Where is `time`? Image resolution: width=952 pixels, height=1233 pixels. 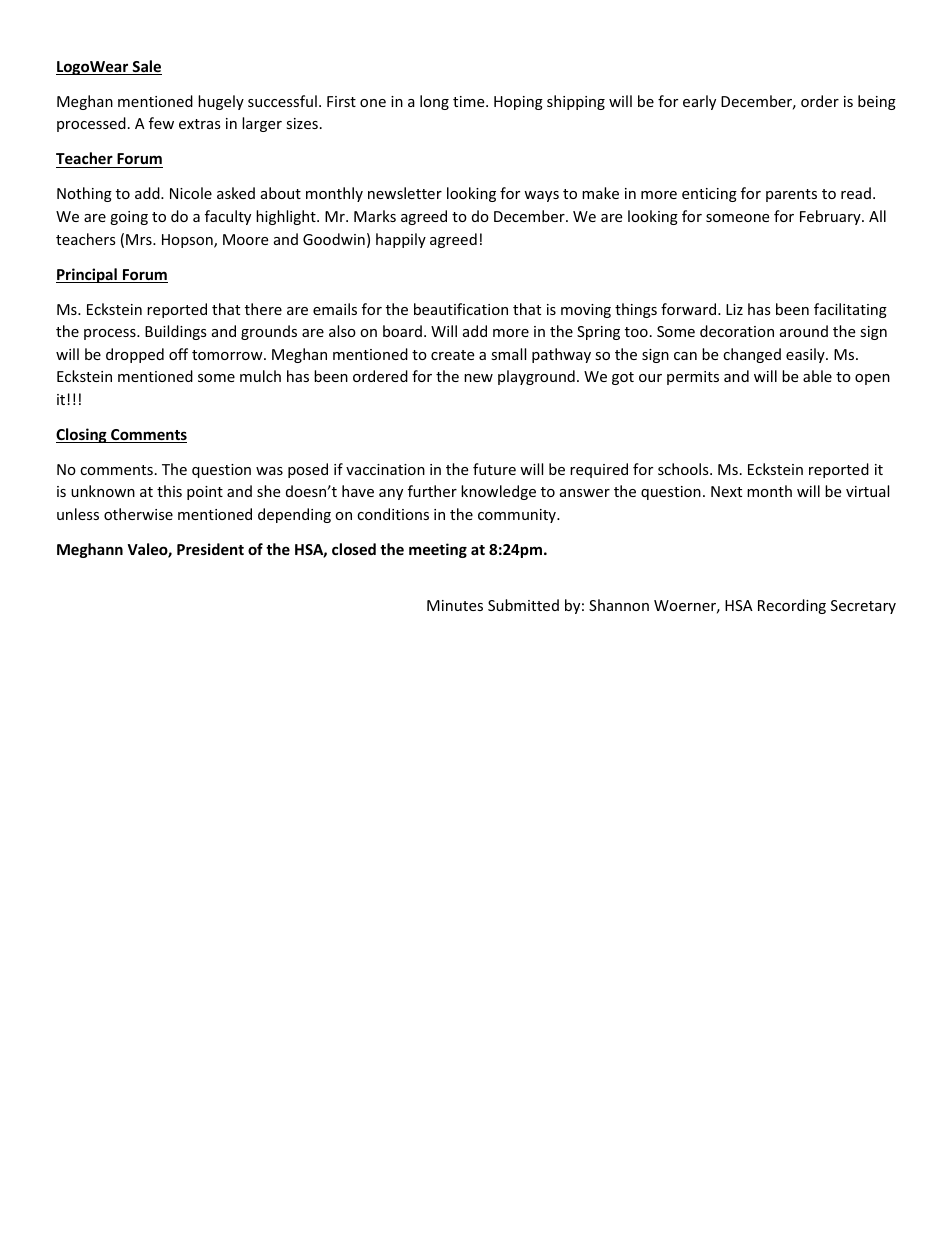 time is located at coordinates (470, 101).
